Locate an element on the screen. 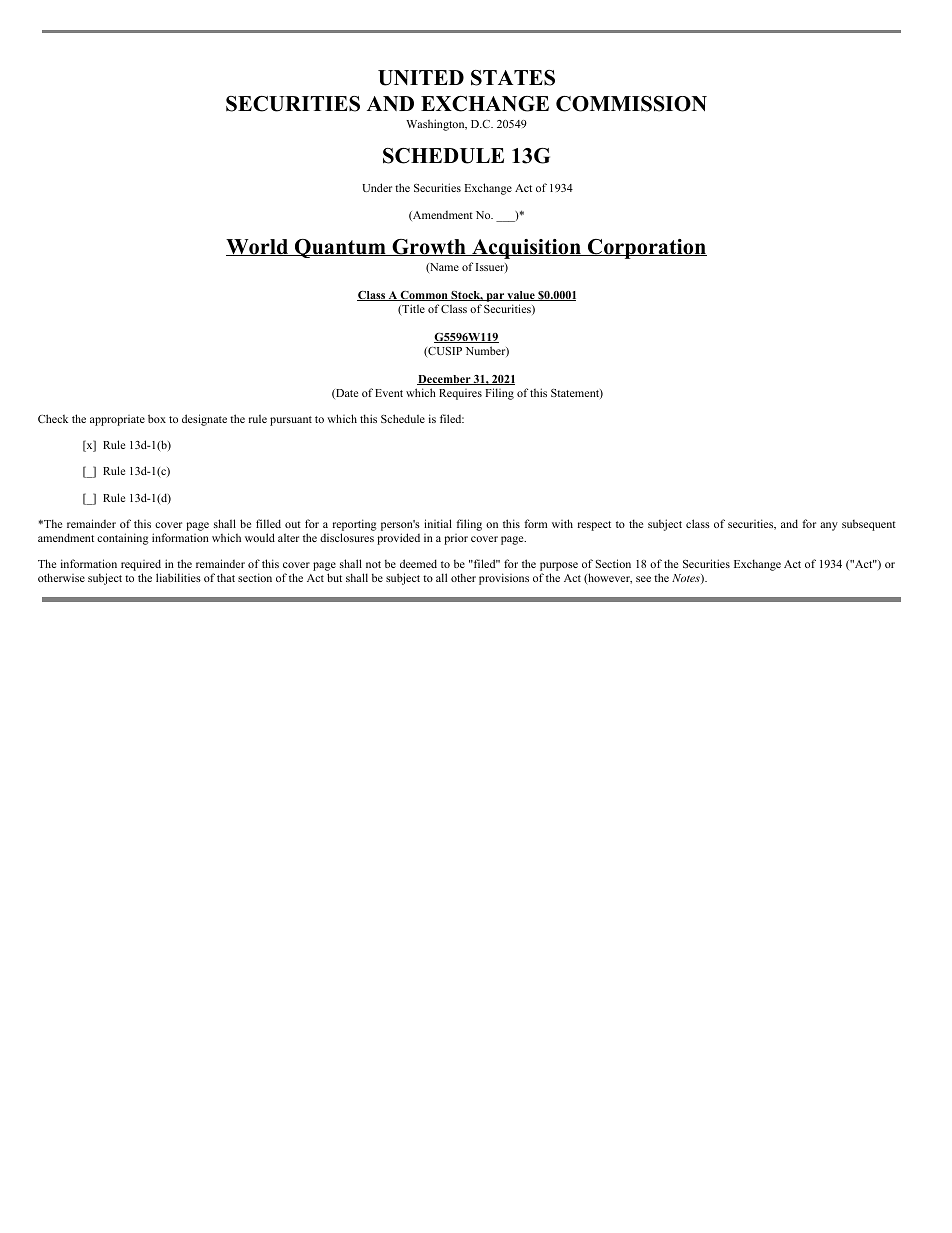 Image resolution: width=952 pixels, height=1233 pixels. appropriate is located at coordinates (117, 420).
